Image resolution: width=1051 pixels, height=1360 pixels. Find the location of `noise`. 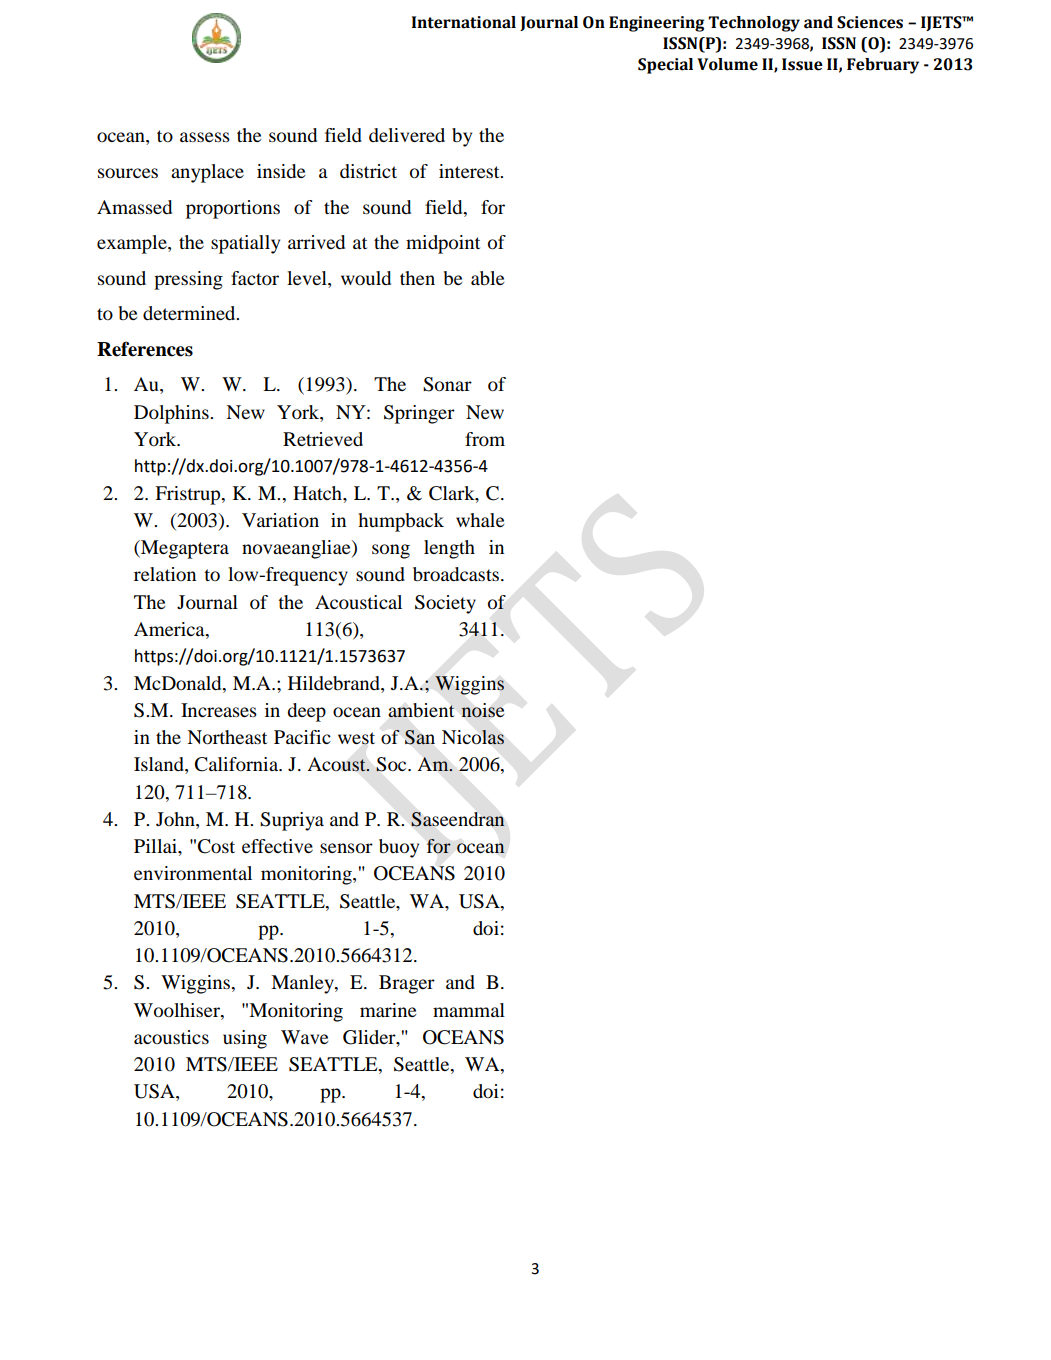

noise is located at coordinates (483, 710).
